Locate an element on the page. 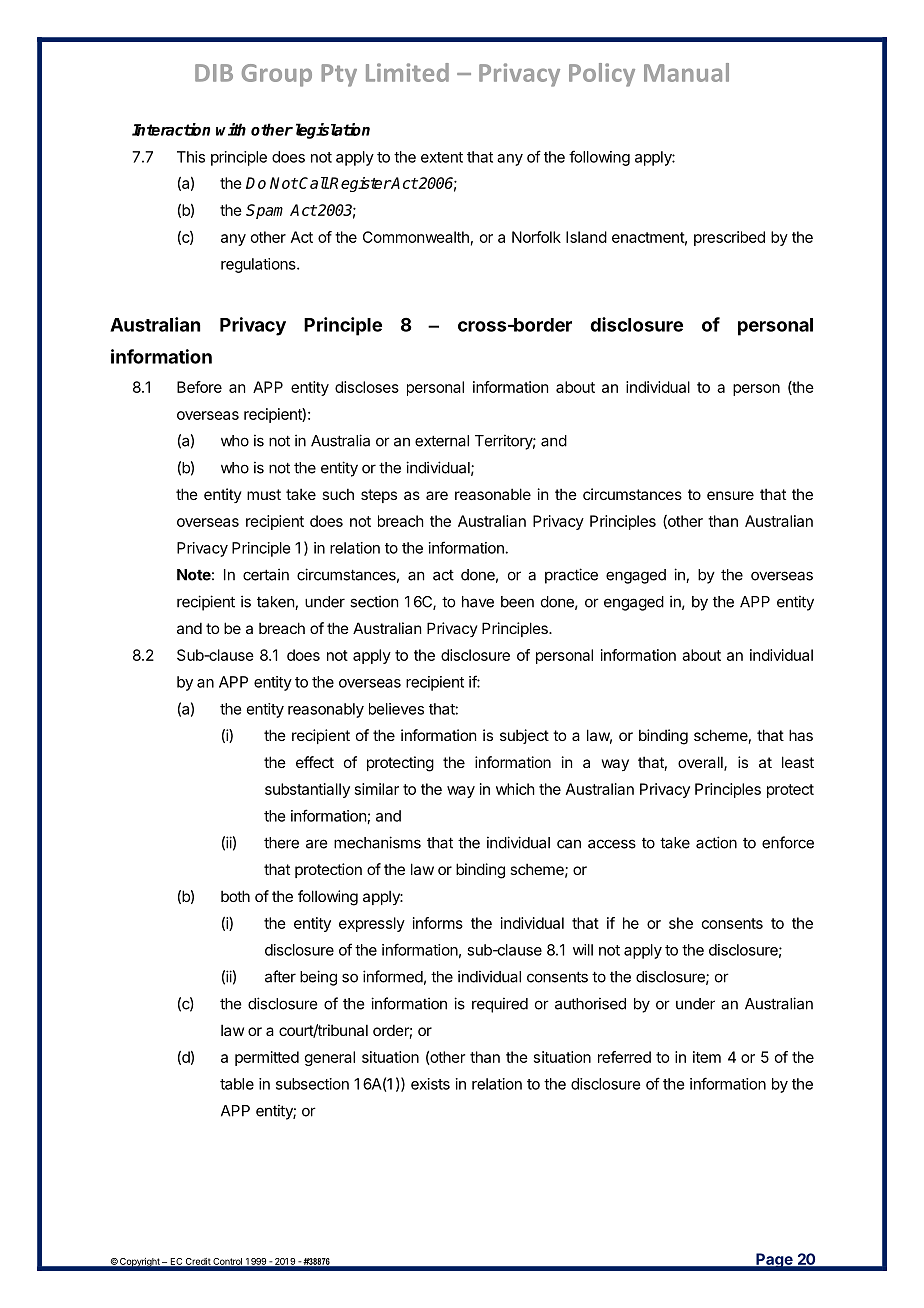 The height and width of the document is (1308, 924). Manual is located at coordinates (686, 72).
